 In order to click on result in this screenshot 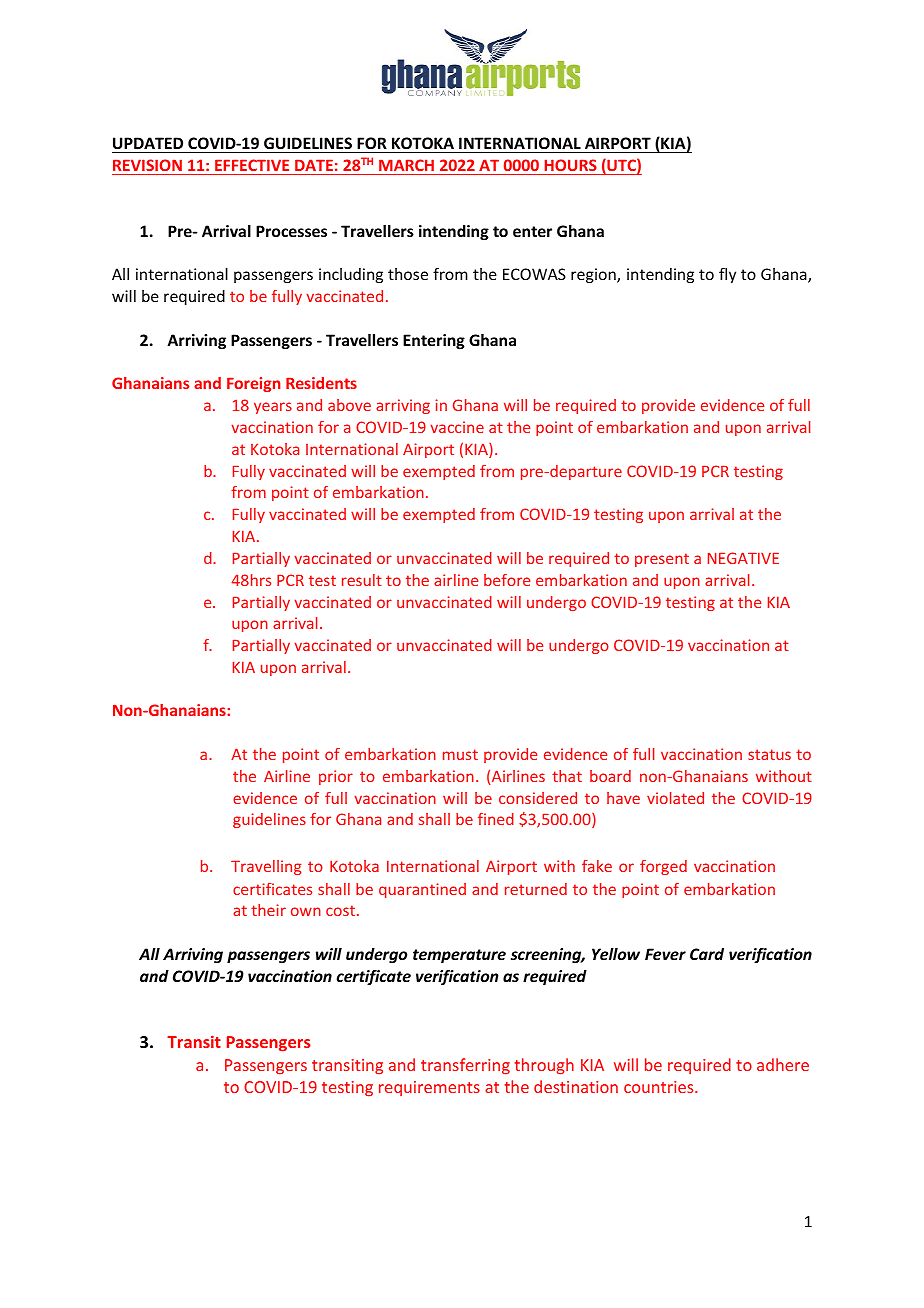, I will do `click(362, 580)`.
